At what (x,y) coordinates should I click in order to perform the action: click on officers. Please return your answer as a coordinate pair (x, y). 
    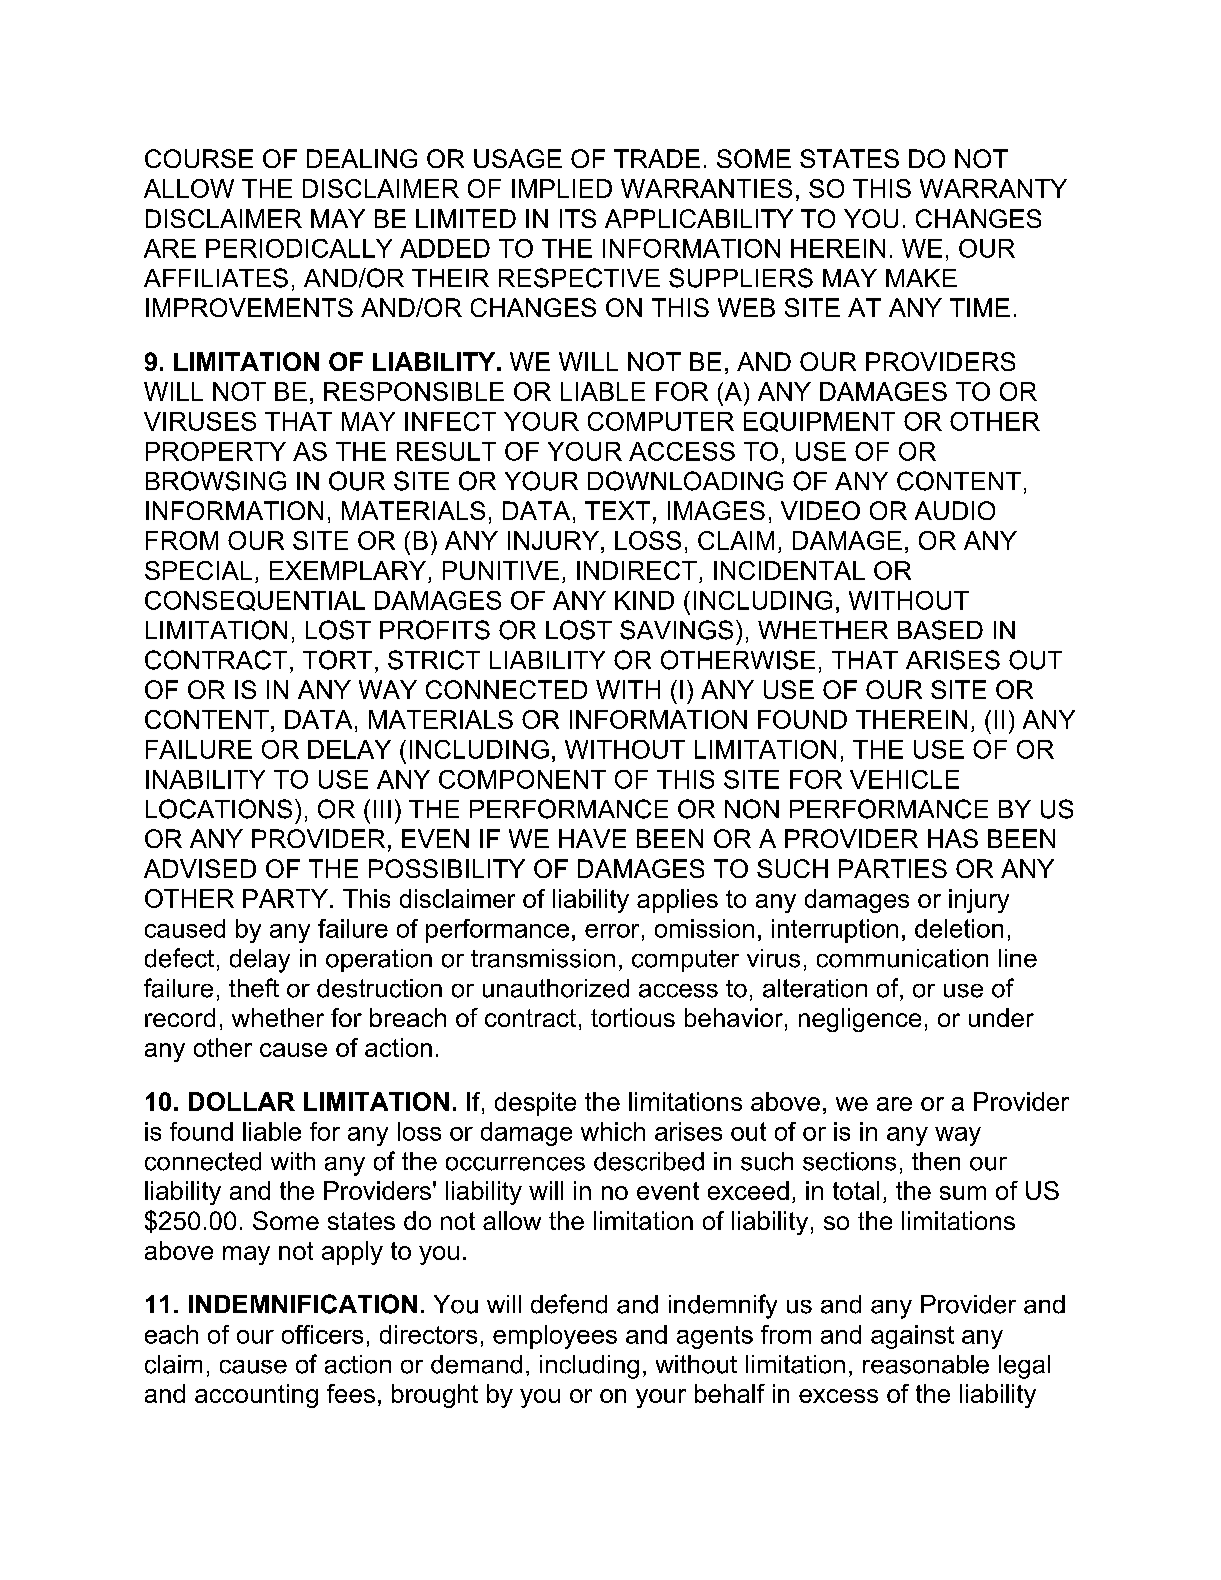
    Looking at the image, I should click on (322, 1334).
